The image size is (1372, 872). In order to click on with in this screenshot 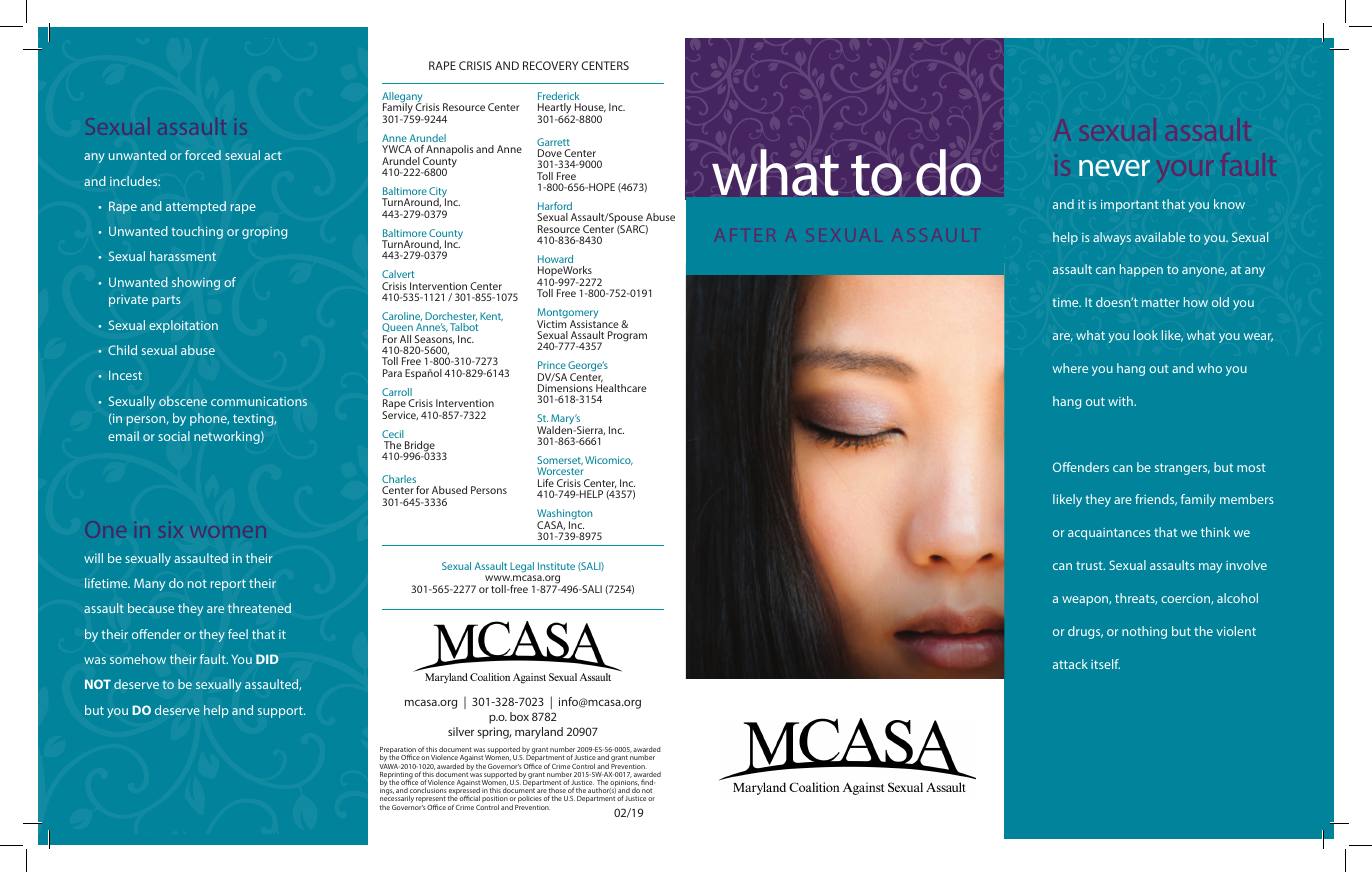, I will do `click(1121, 401)`.
